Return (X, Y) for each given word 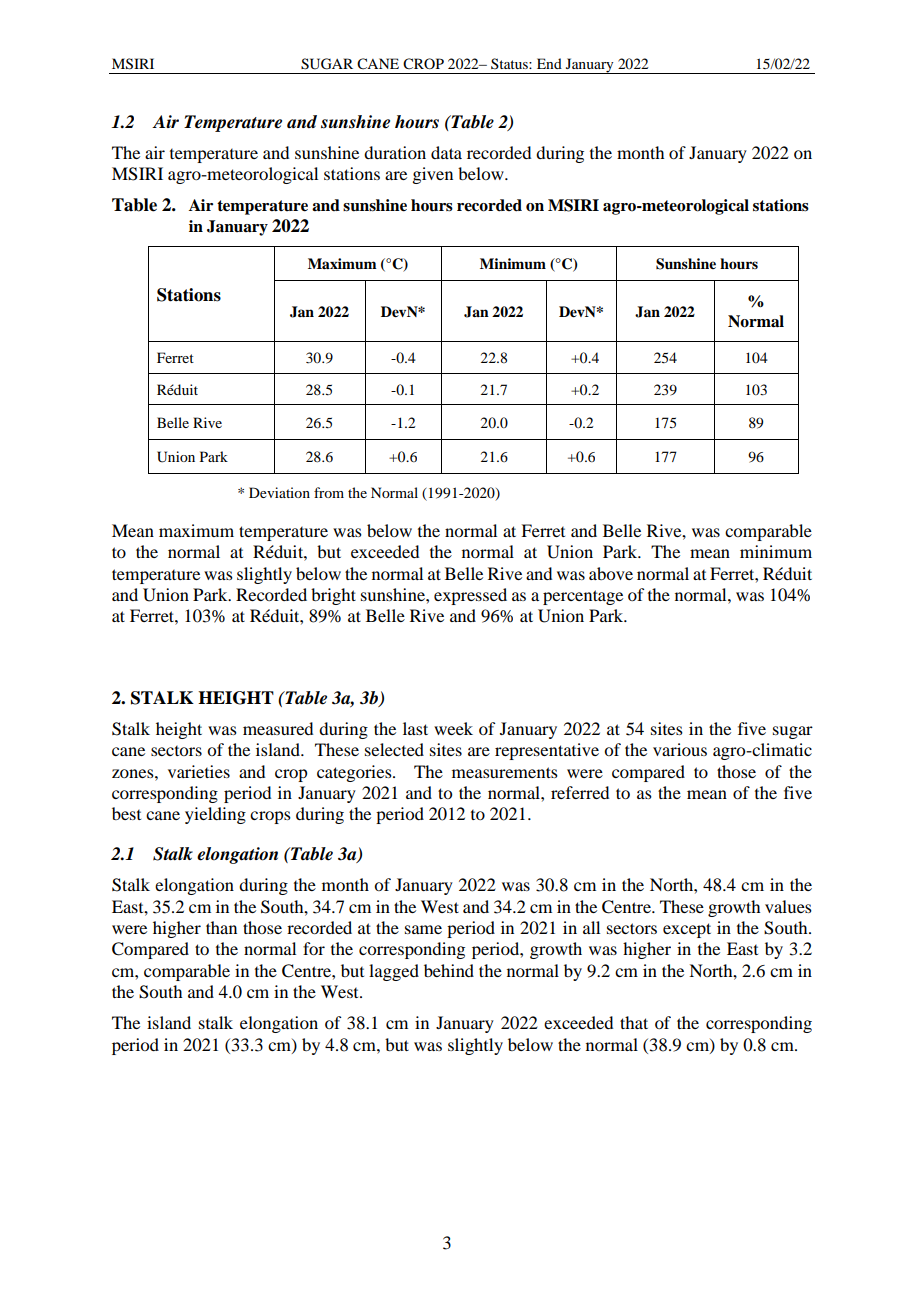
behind (449, 970)
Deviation (279, 492)
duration (395, 152)
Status (510, 63)
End (549, 63)
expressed (470, 596)
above (611, 573)
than (221, 927)
